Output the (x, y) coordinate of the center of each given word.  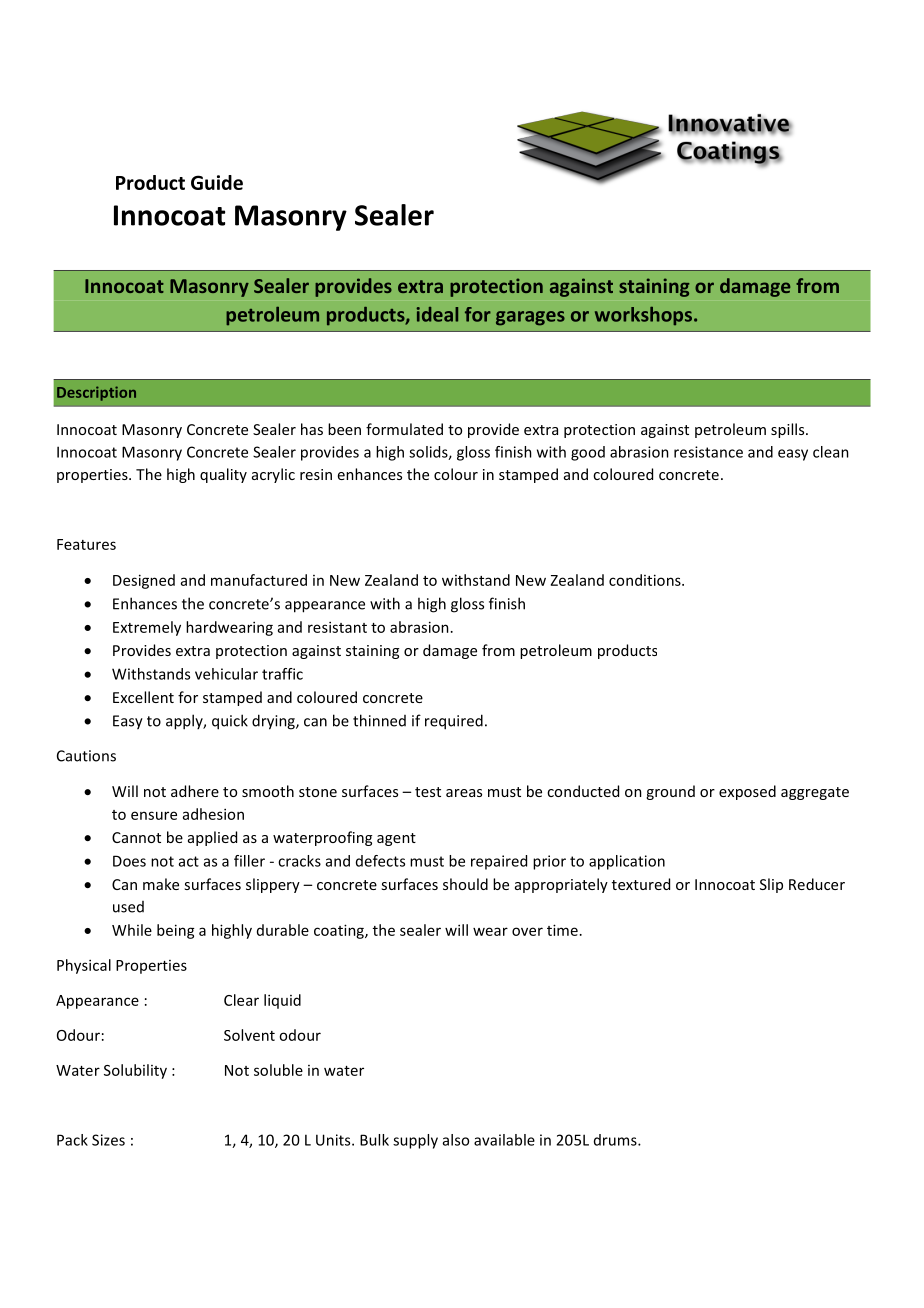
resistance (708, 452)
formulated (404, 429)
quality (223, 475)
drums (616, 1140)
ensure (154, 815)
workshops (643, 316)
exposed (747, 792)
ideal (437, 314)
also (456, 1140)
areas (464, 793)
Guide (217, 182)
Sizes (108, 1140)
